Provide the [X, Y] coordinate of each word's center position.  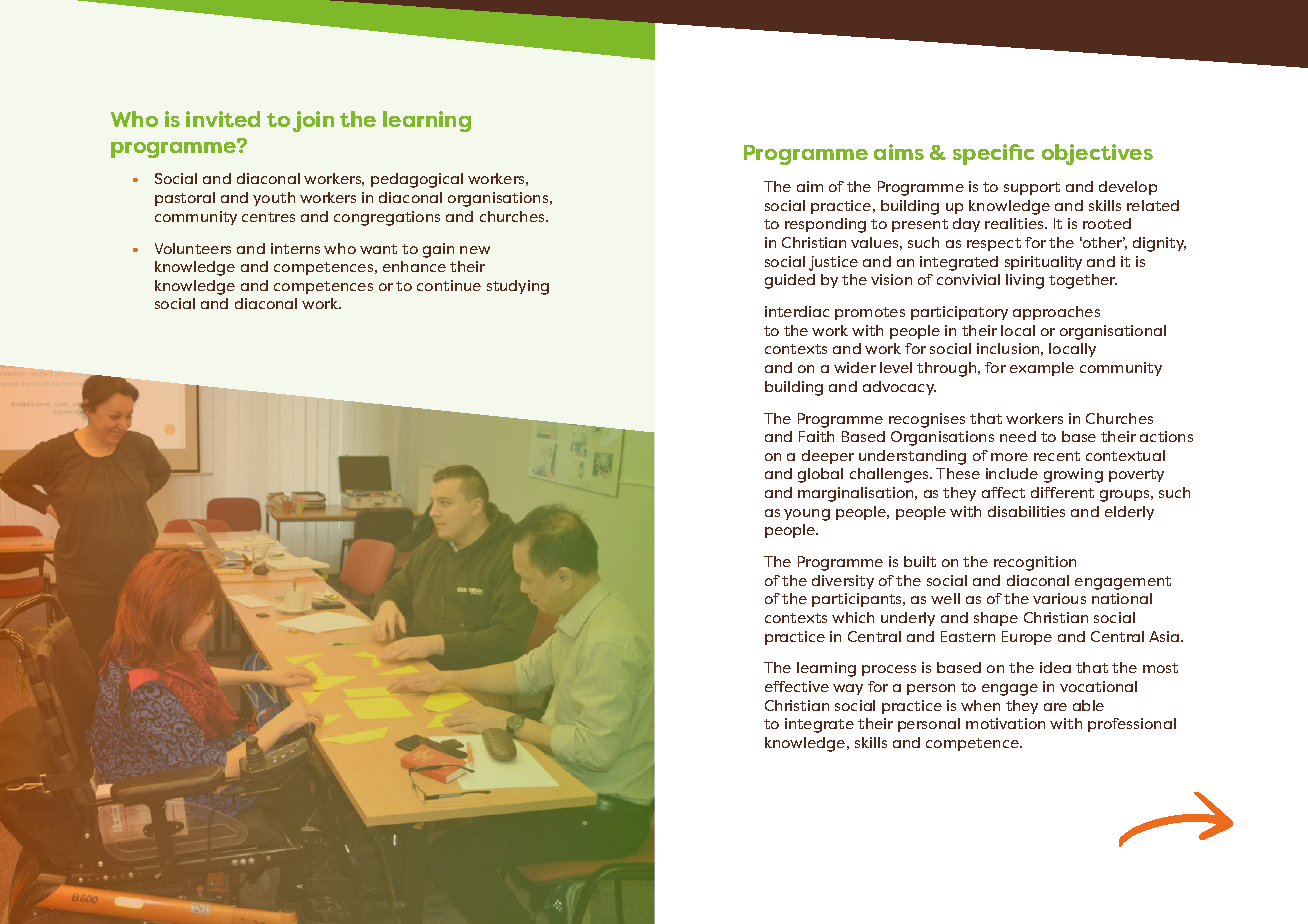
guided [790, 281]
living [1025, 281]
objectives [1097, 154]
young [807, 515]
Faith [816, 436]
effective [797, 686]
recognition [1035, 563]
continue [449, 285]
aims [899, 152]
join [313, 121]
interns [295, 248]
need [1018, 436]
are [1055, 707]
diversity [843, 582]
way [848, 689]
